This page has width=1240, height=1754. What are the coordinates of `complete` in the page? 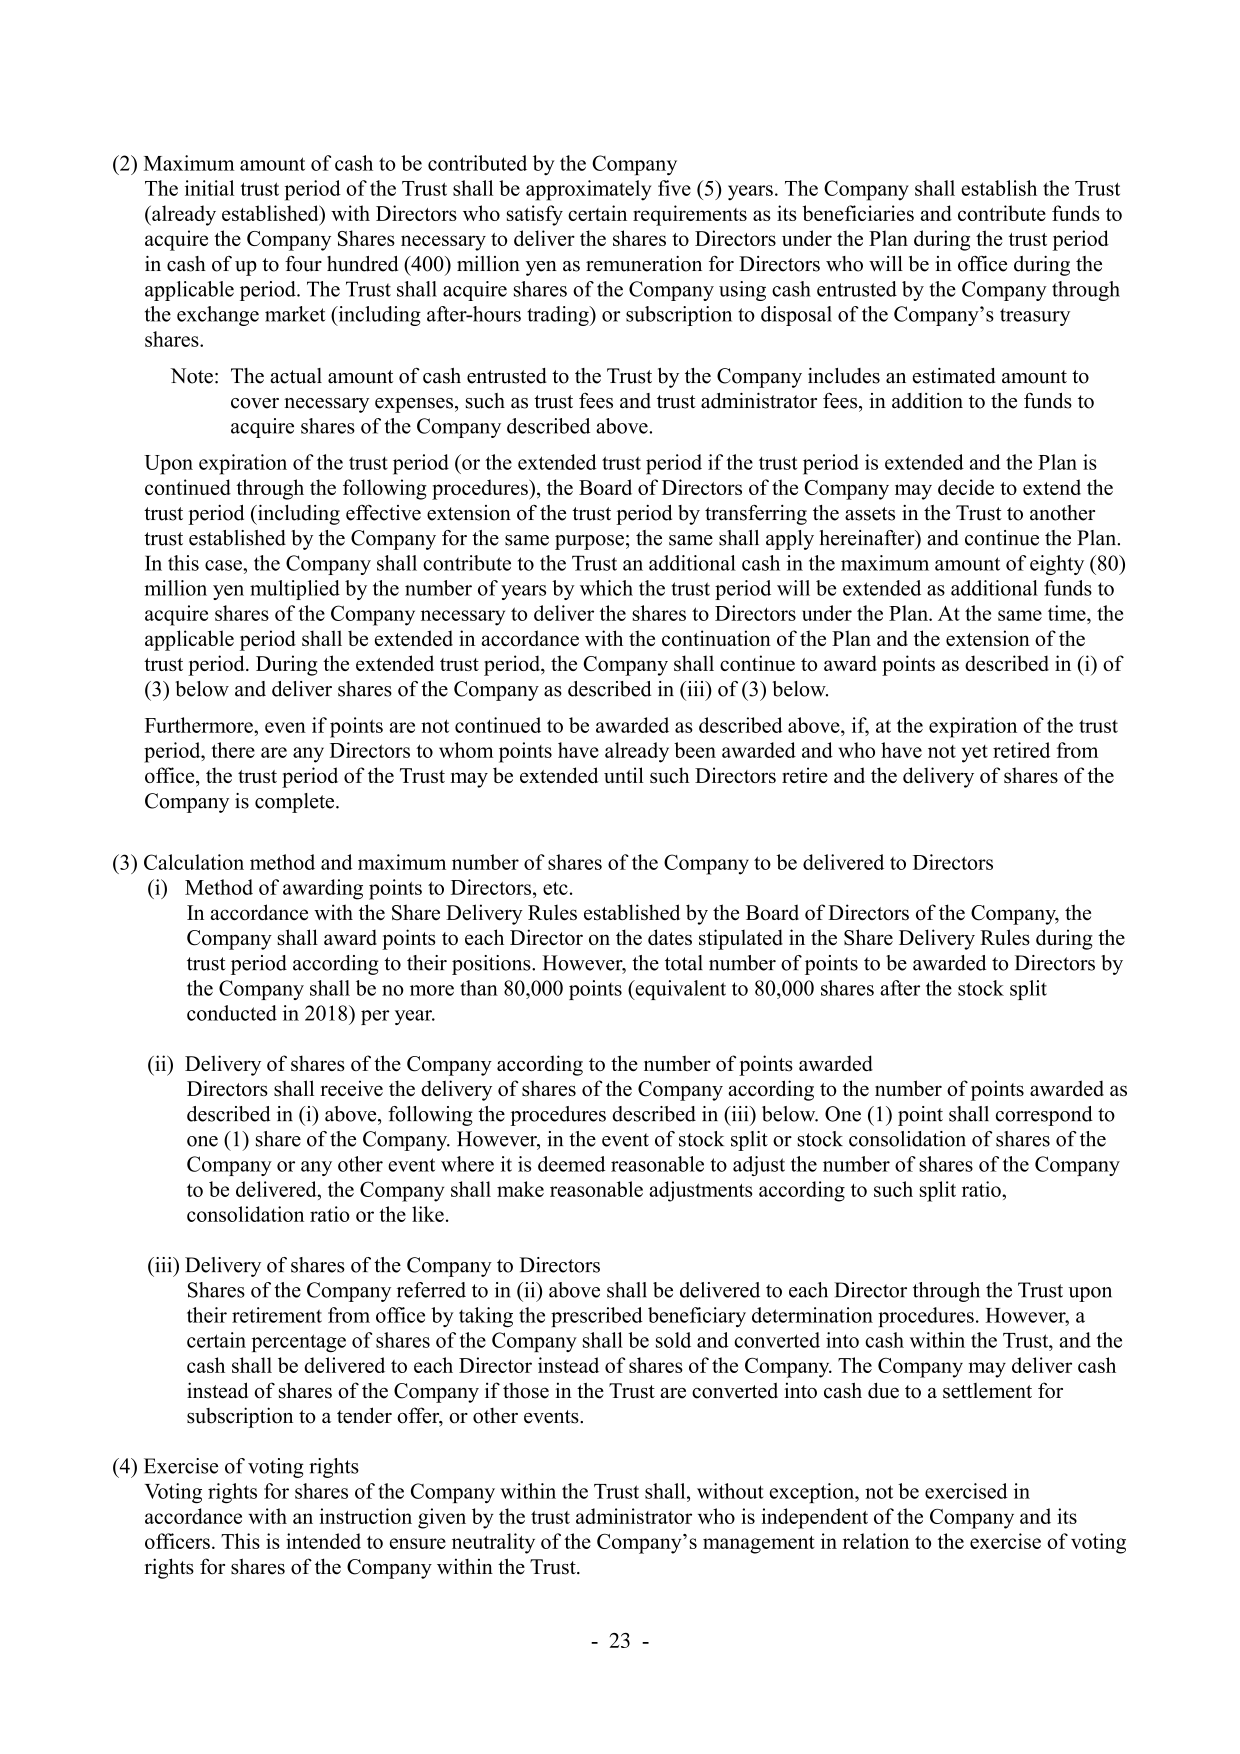 It's located at (296, 803).
